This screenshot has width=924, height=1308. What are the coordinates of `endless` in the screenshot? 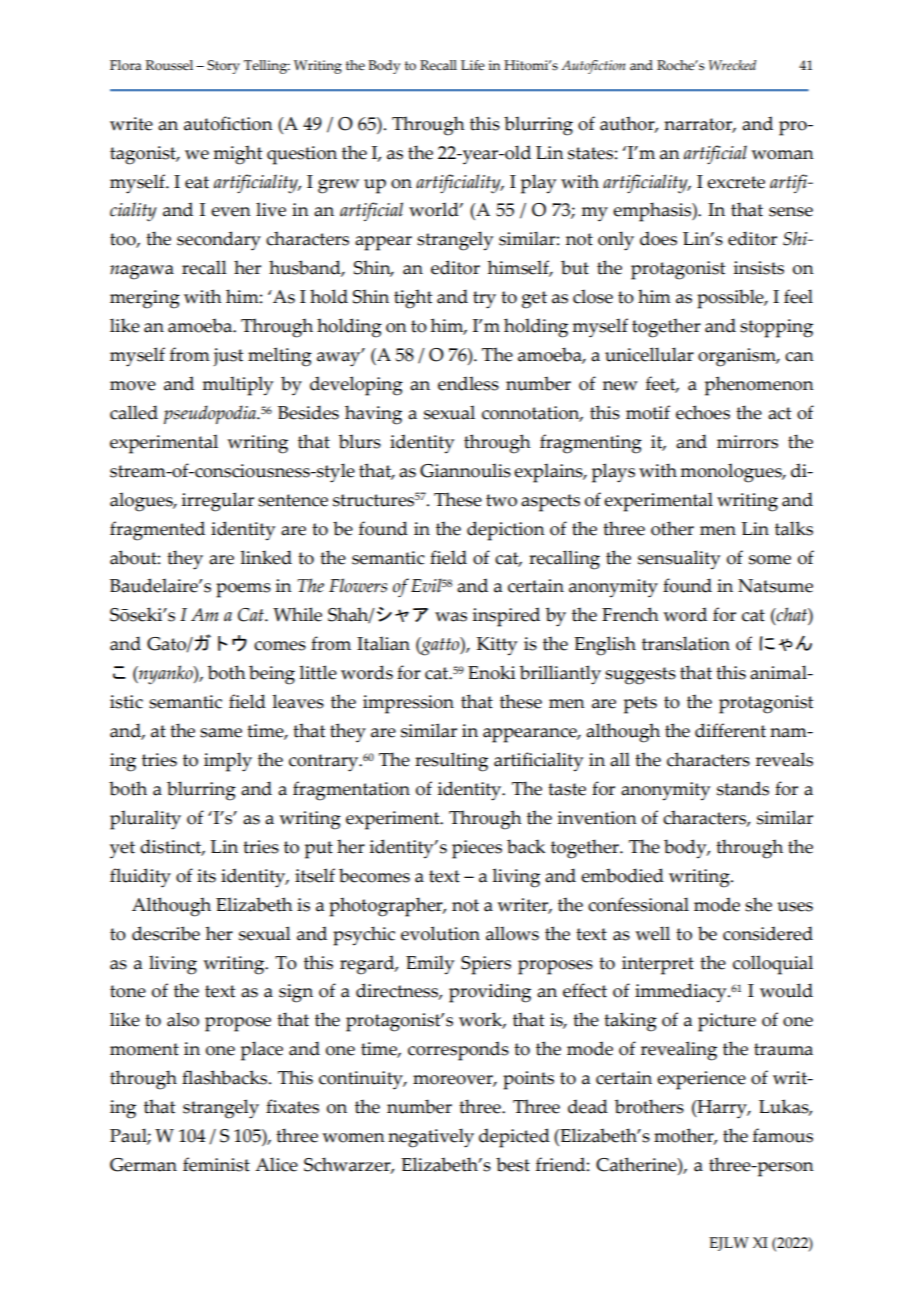 It's located at (468, 383).
